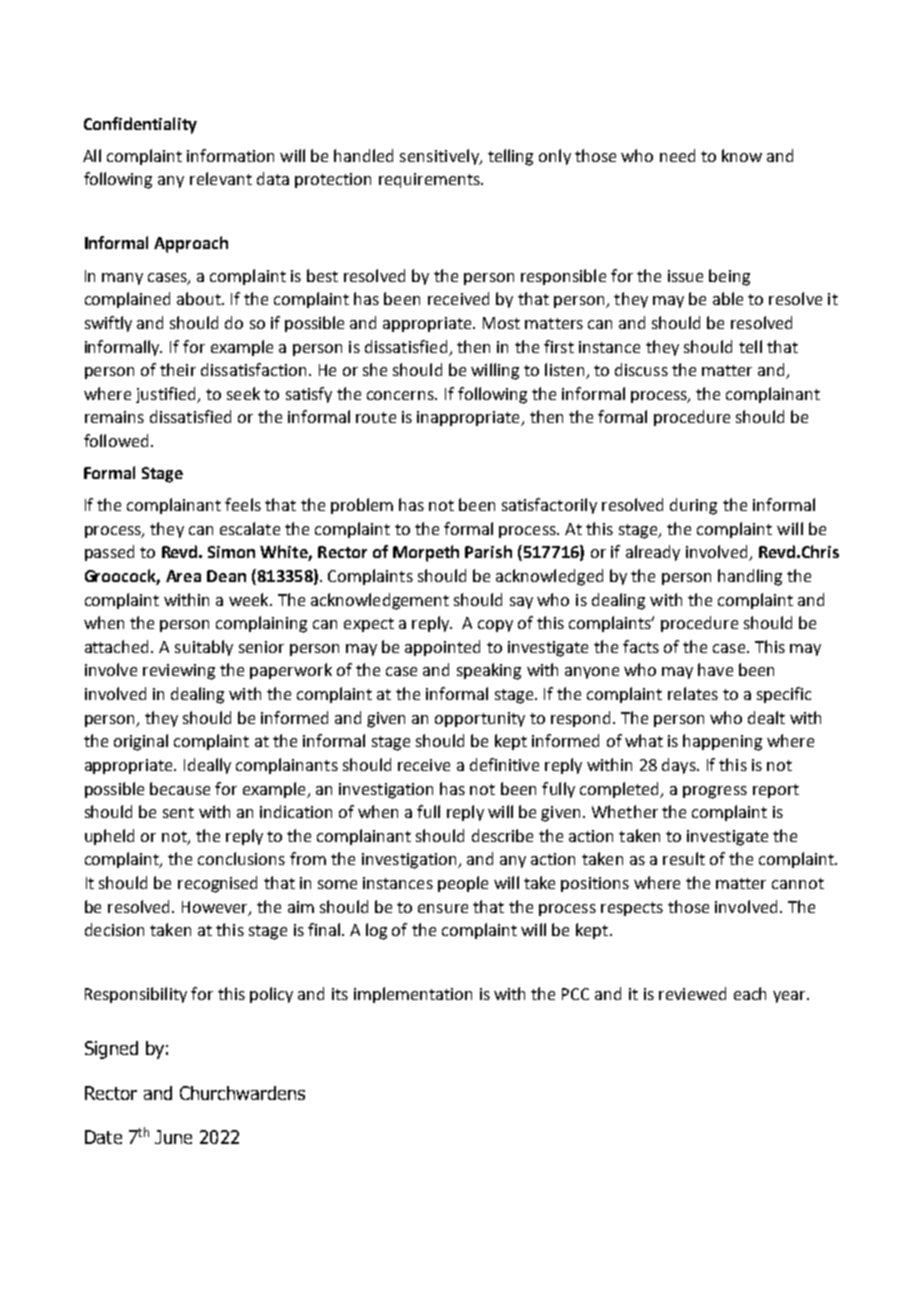  What do you see at coordinates (230, 155) in the page?
I see `information` at bounding box center [230, 155].
